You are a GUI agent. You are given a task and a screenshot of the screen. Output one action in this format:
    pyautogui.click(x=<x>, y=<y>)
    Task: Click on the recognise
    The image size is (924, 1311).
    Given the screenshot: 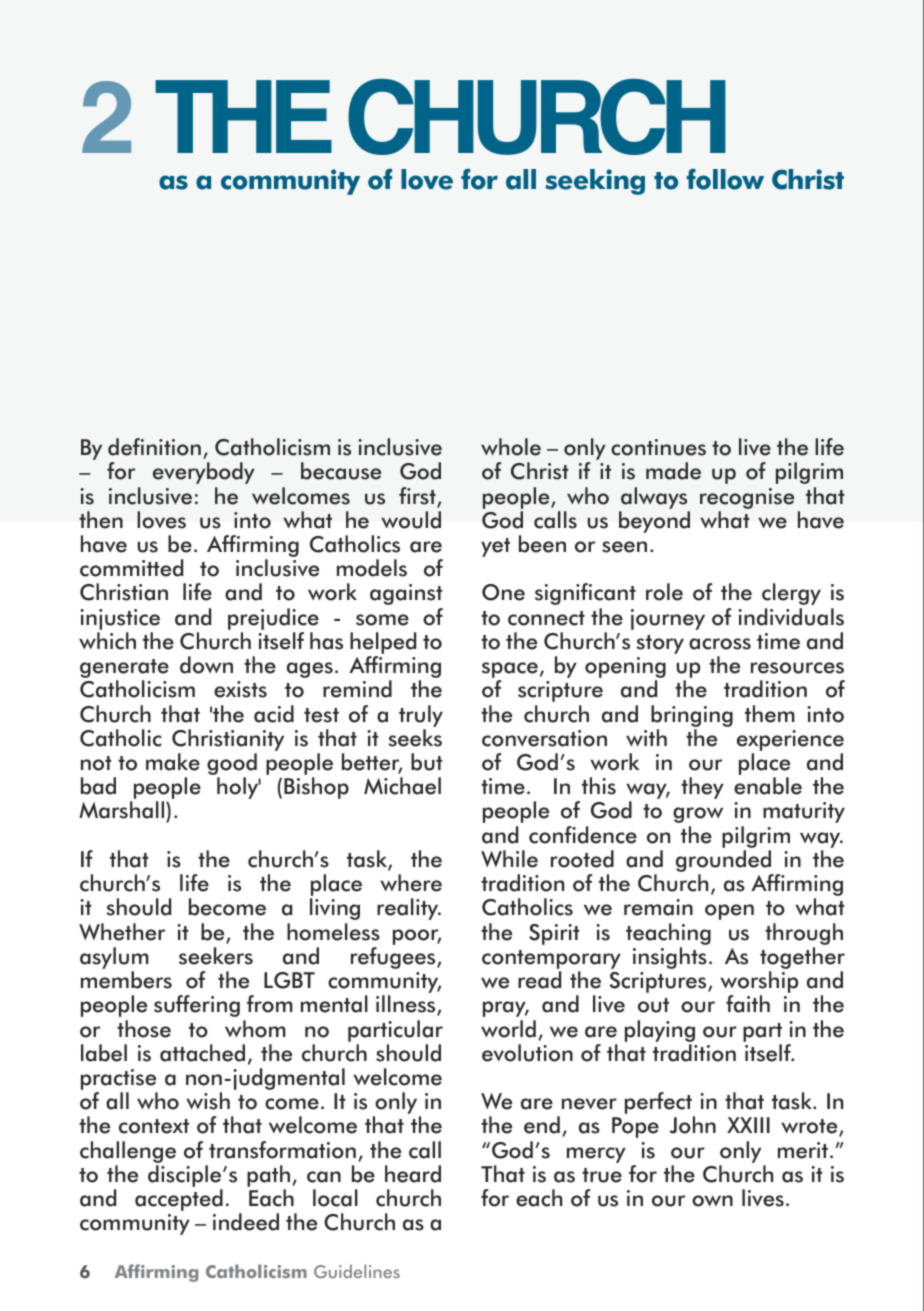 What is the action you would take?
    pyautogui.click(x=747, y=498)
